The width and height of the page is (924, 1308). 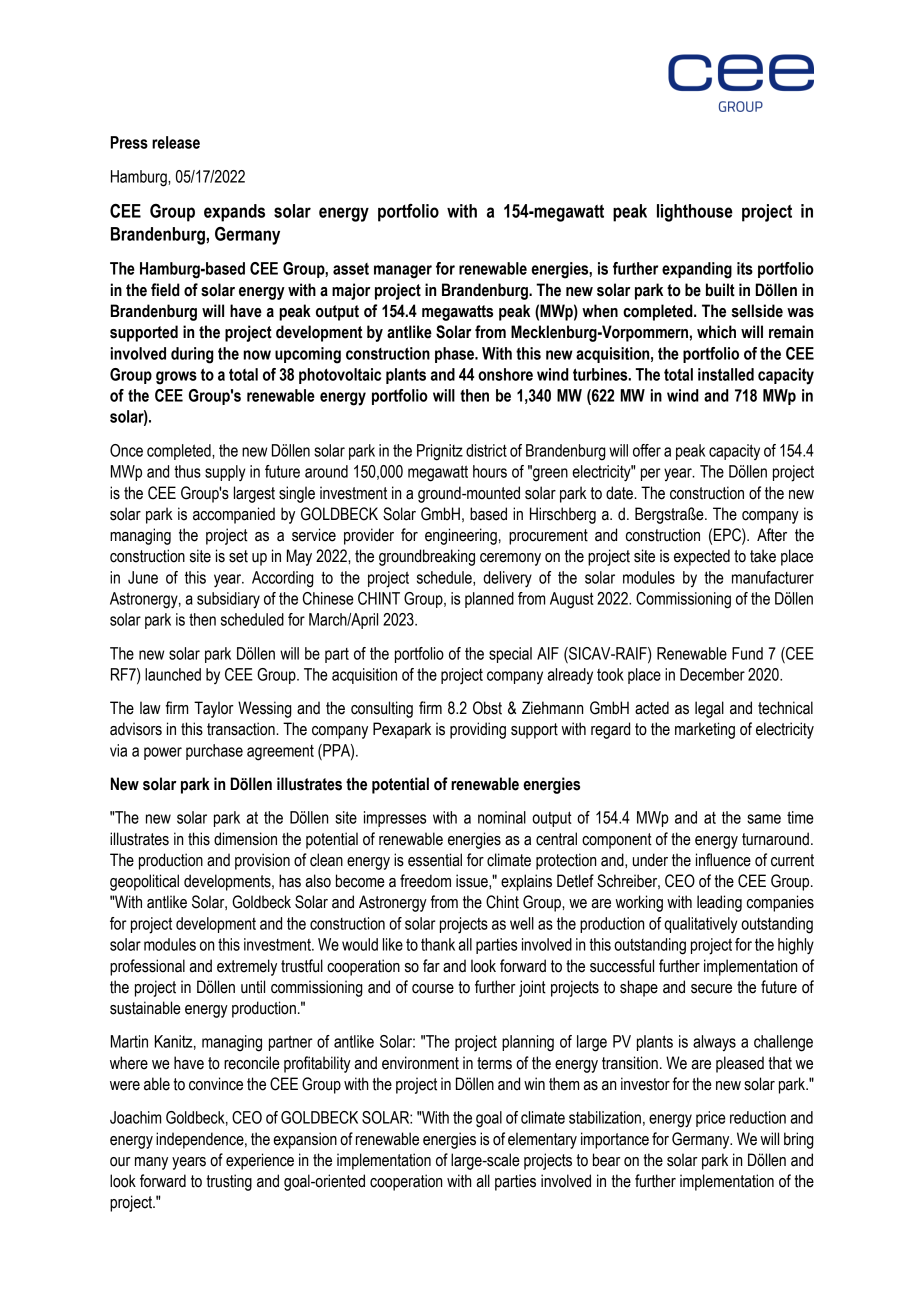 What do you see at coordinates (711, 1119) in the page?
I see `price` at bounding box center [711, 1119].
